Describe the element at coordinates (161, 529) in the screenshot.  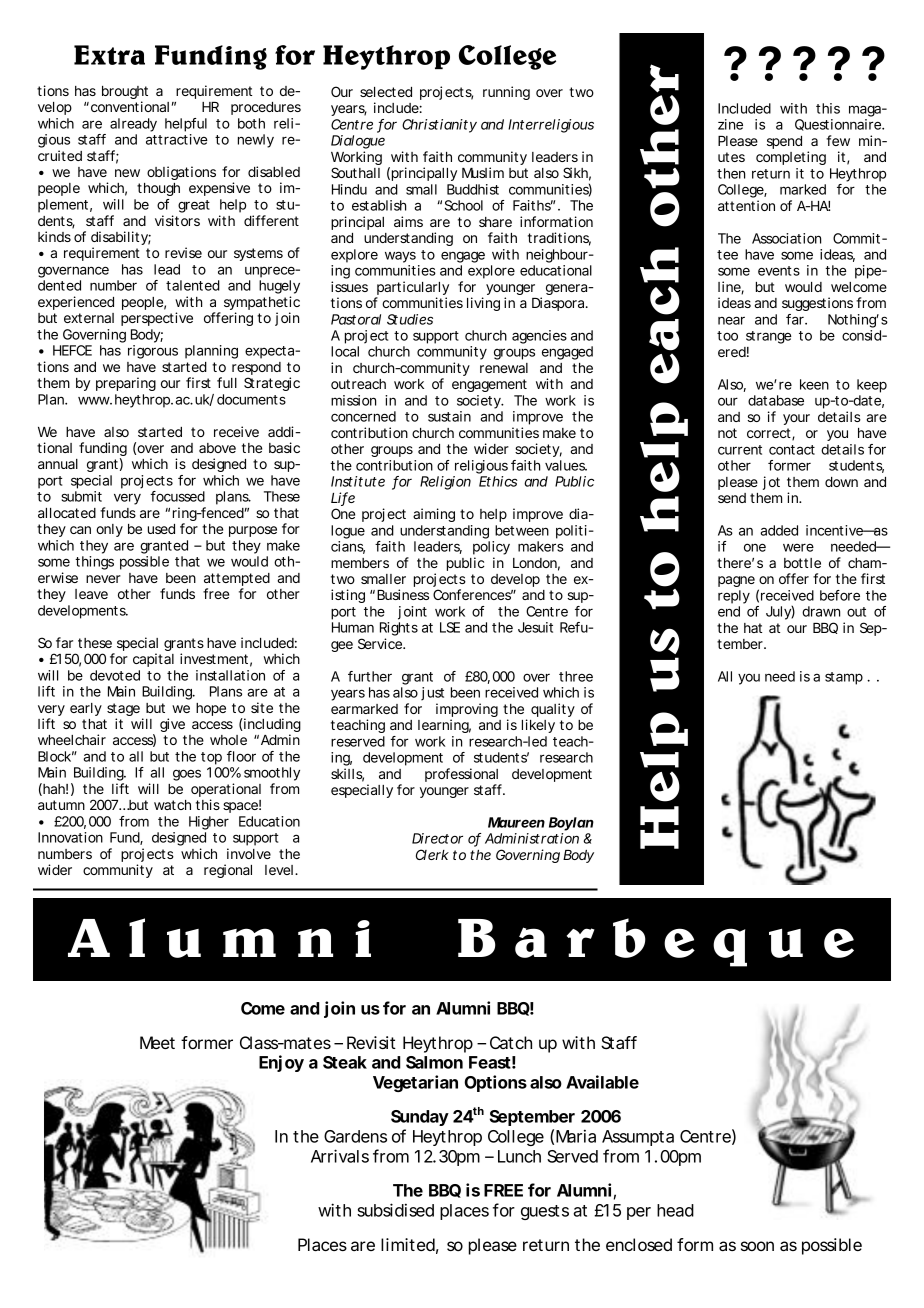
I see `used` at that location.
